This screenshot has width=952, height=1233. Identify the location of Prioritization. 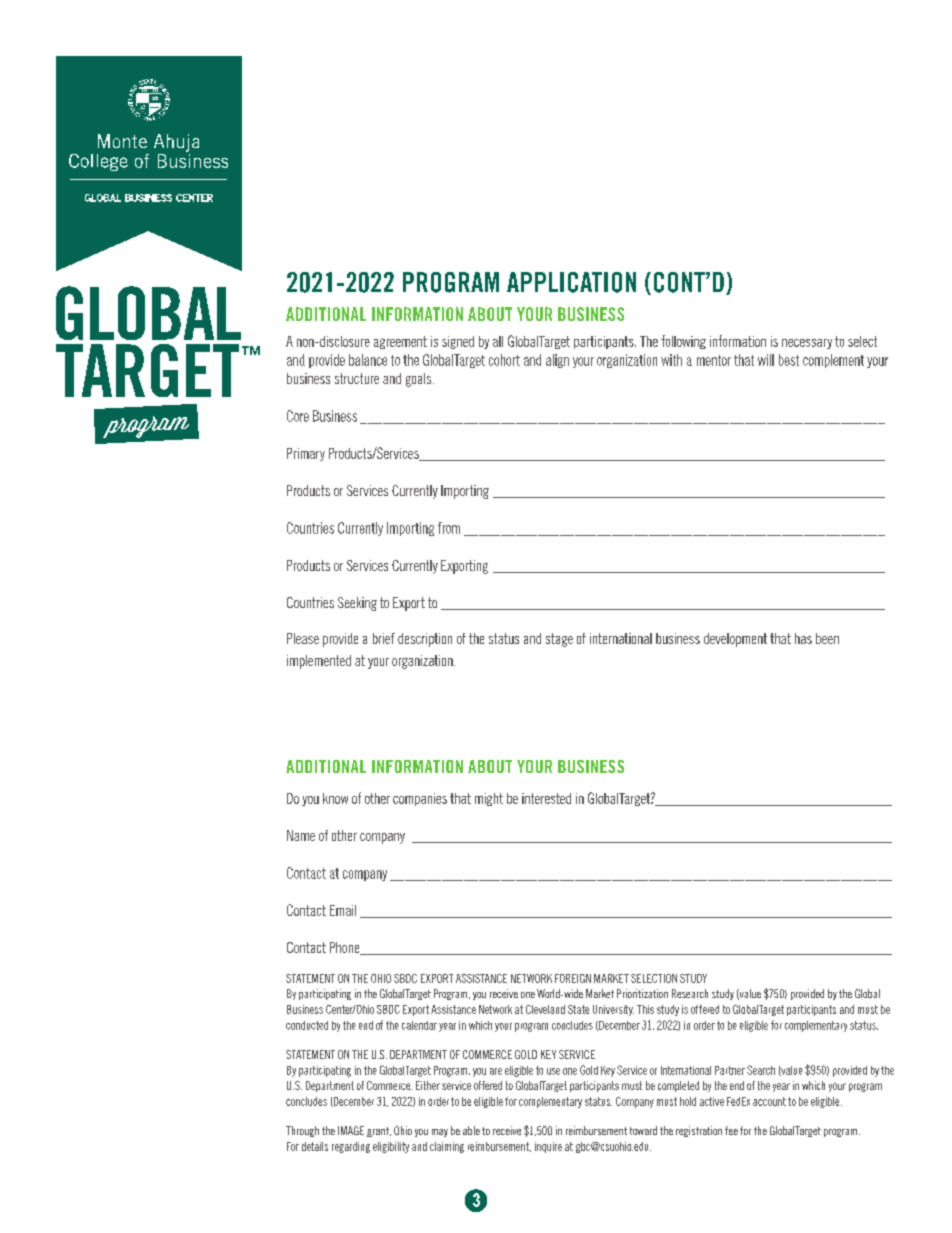
(642, 993).
